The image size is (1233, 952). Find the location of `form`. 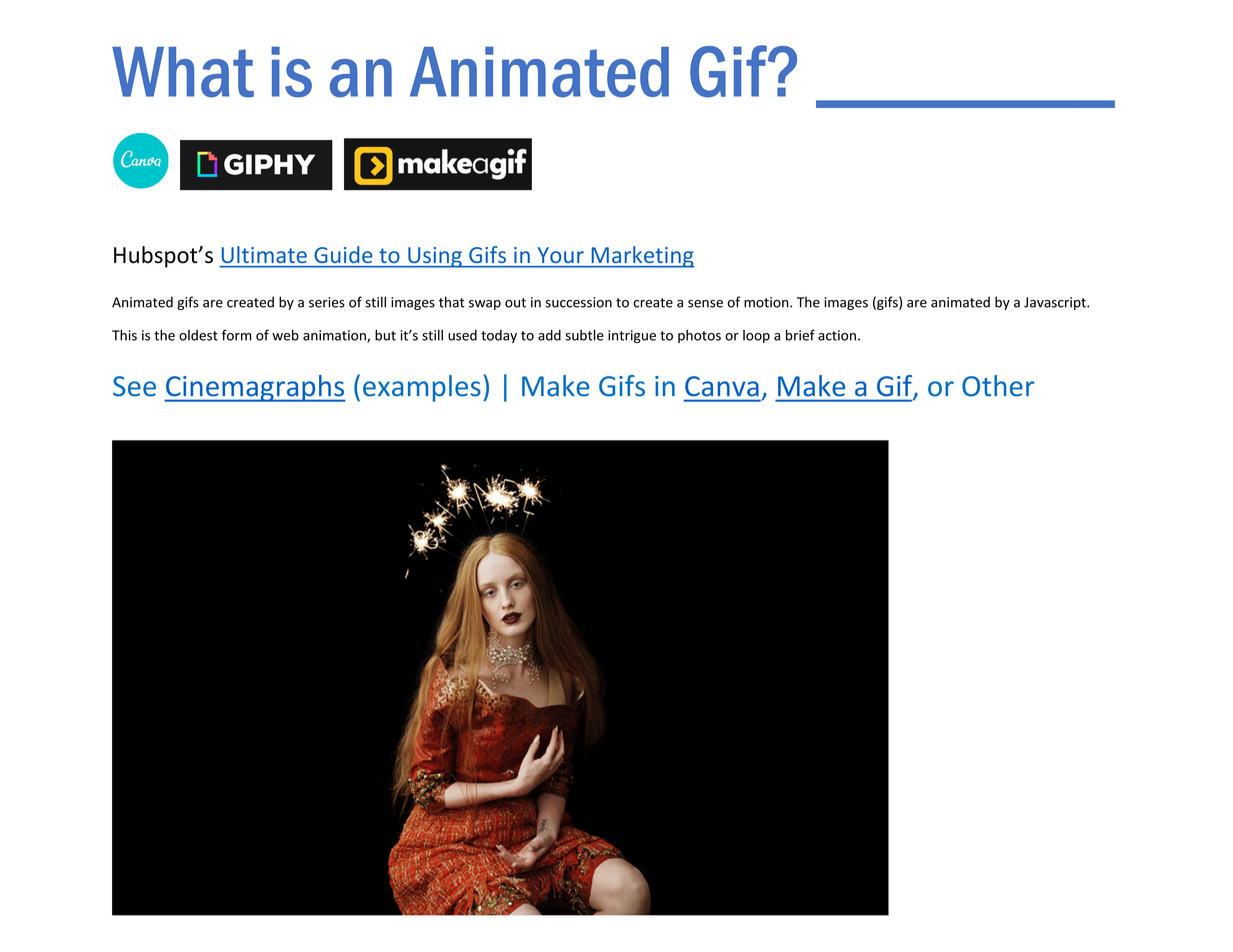

form is located at coordinates (236, 335).
